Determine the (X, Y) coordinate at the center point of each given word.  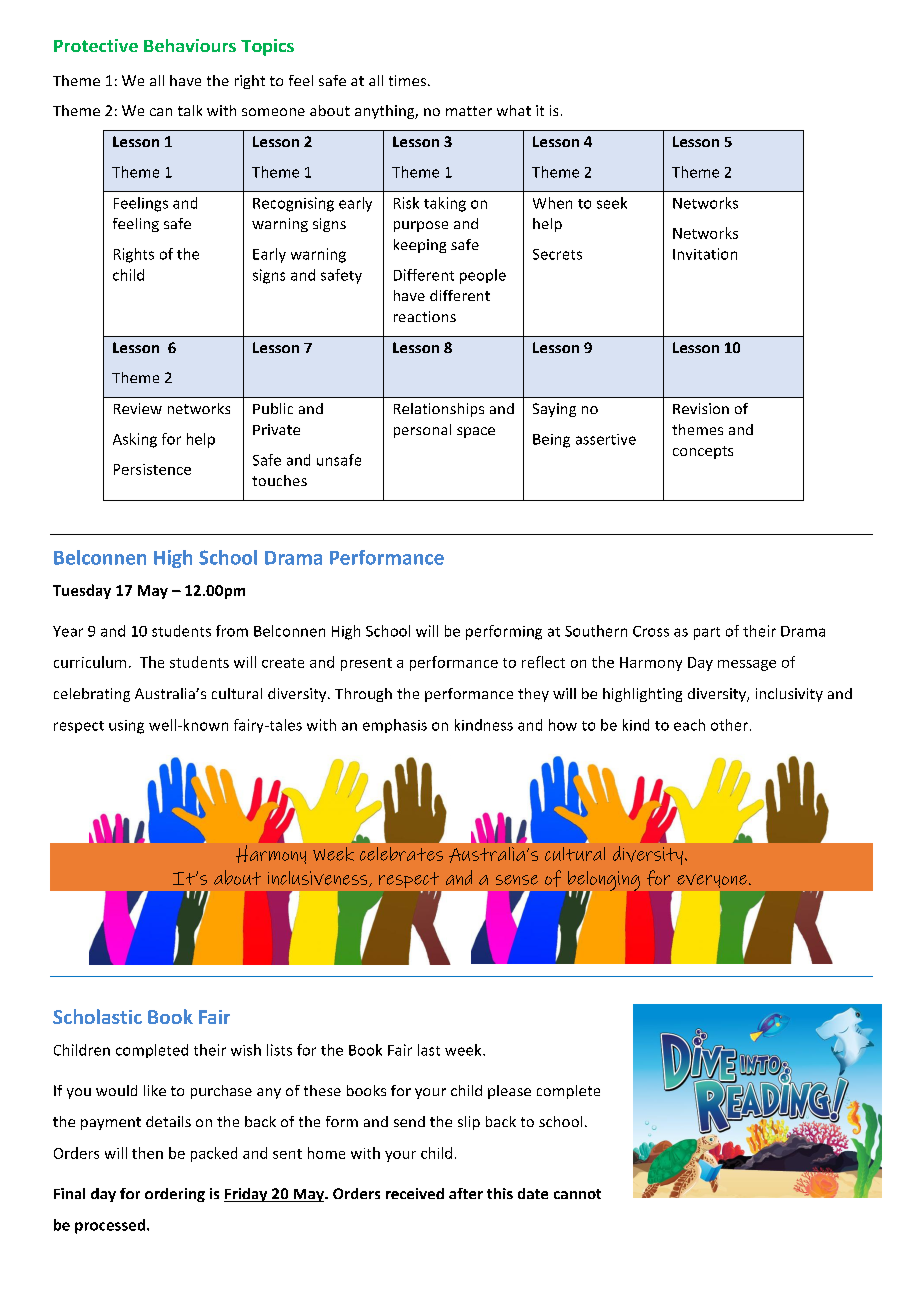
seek (612, 203)
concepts (703, 452)
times (407, 80)
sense (517, 880)
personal (422, 431)
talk (190, 110)
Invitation (705, 254)
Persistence (152, 469)
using (126, 727)
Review (138, 408)
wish (246, 1050)
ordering (175, 1195)
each (689, 725)
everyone (712, 881)
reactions (425, 316)
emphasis (395, 726)
